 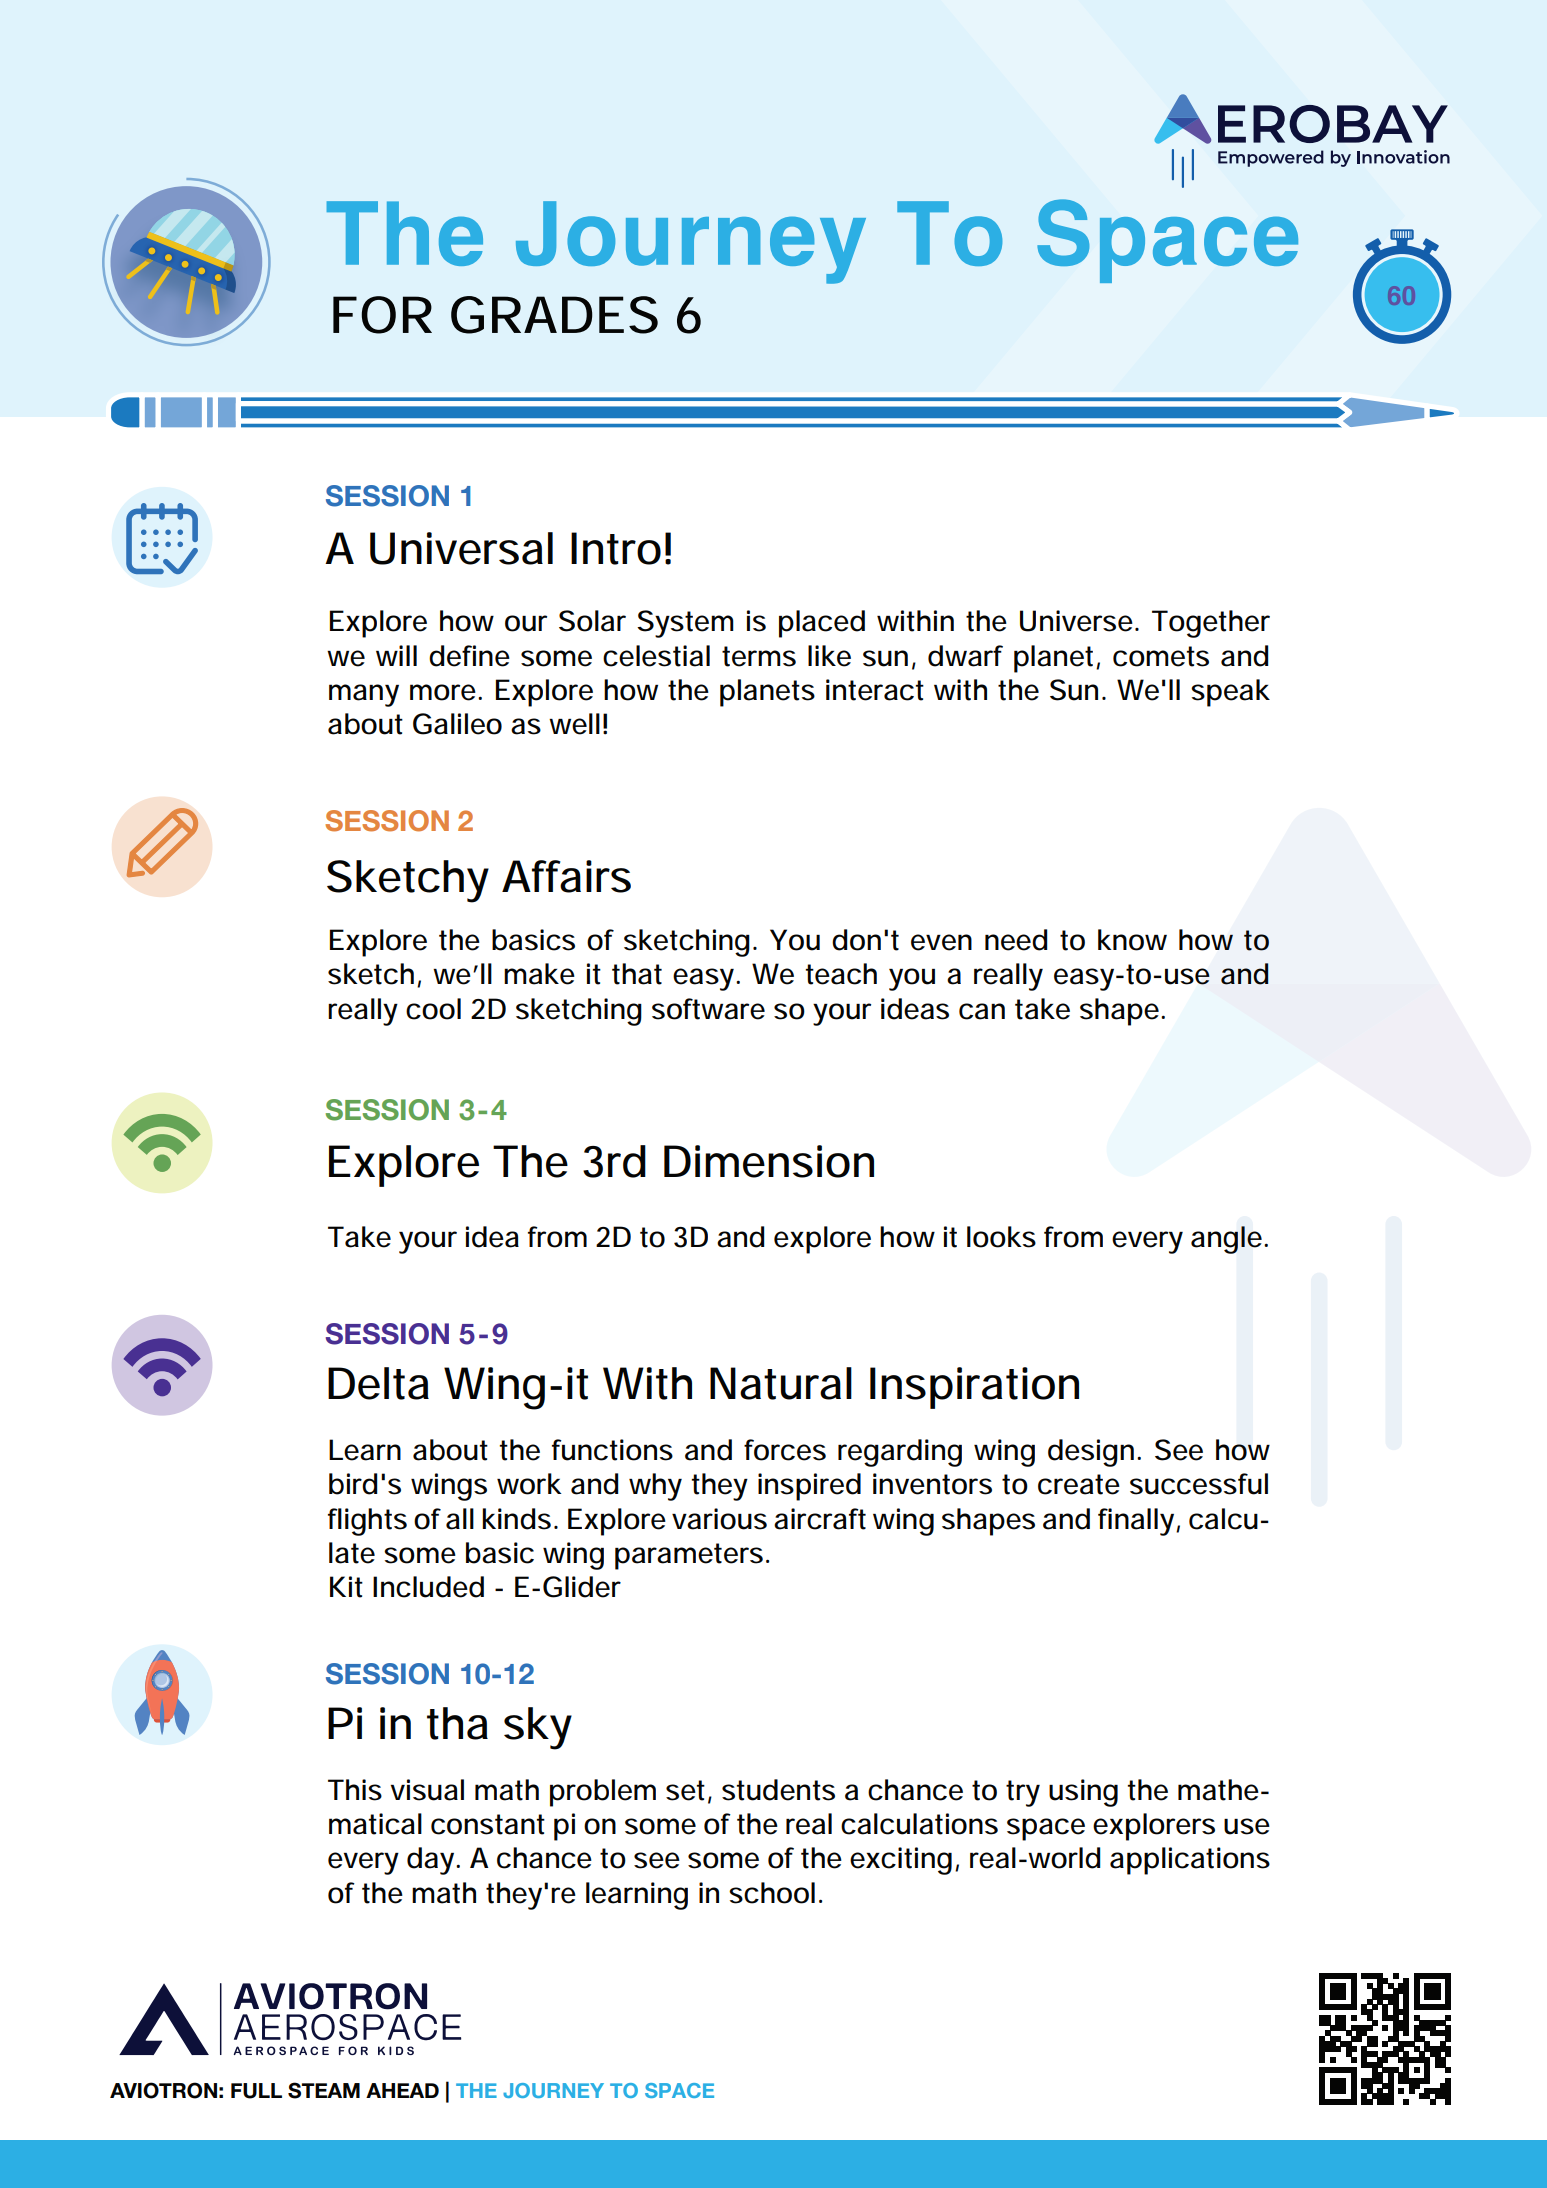 I want to click on cool, so click(x=433, y=1009).
